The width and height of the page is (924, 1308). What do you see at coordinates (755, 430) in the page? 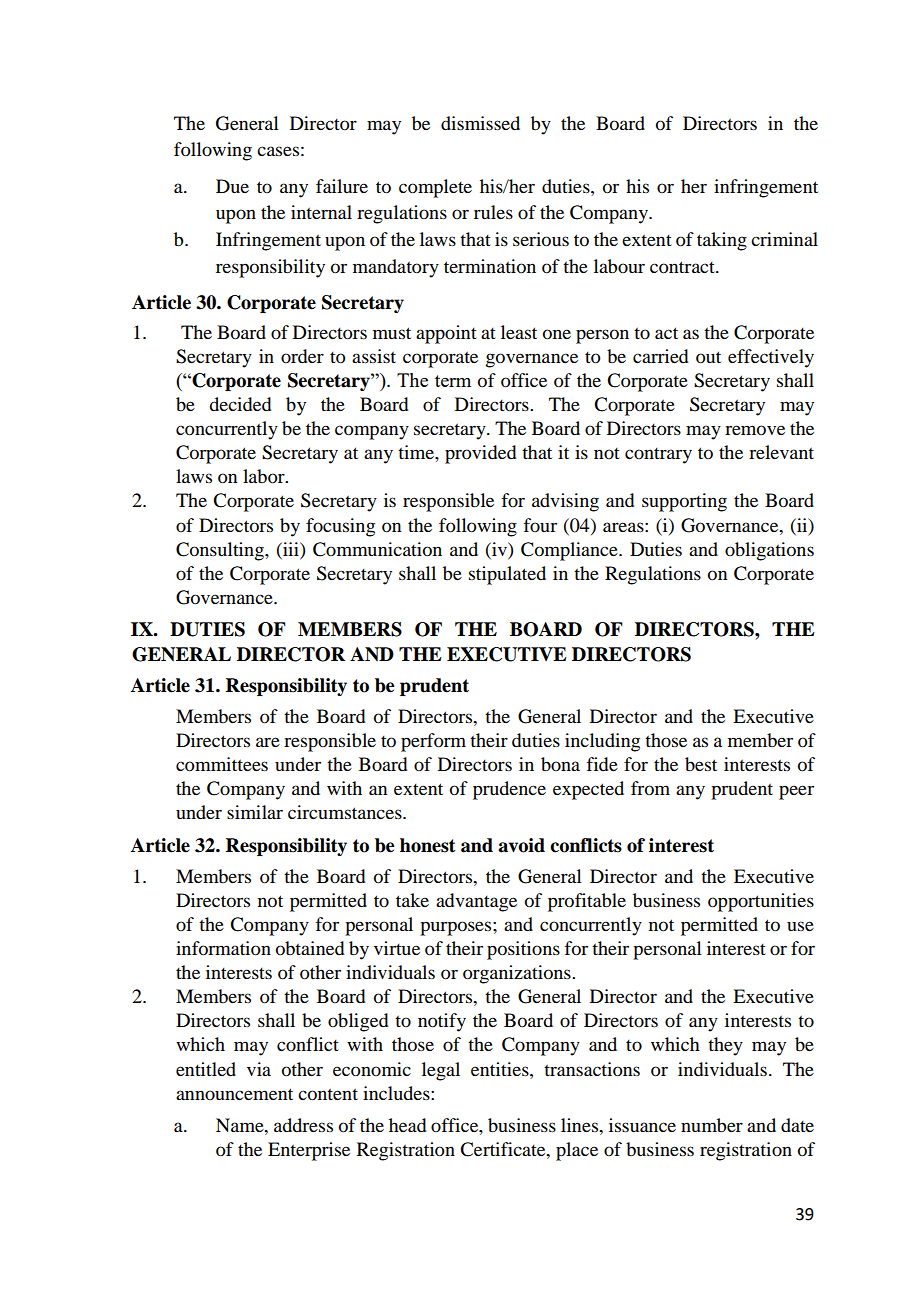
I see `remove` at bounding box center [755, 430].
